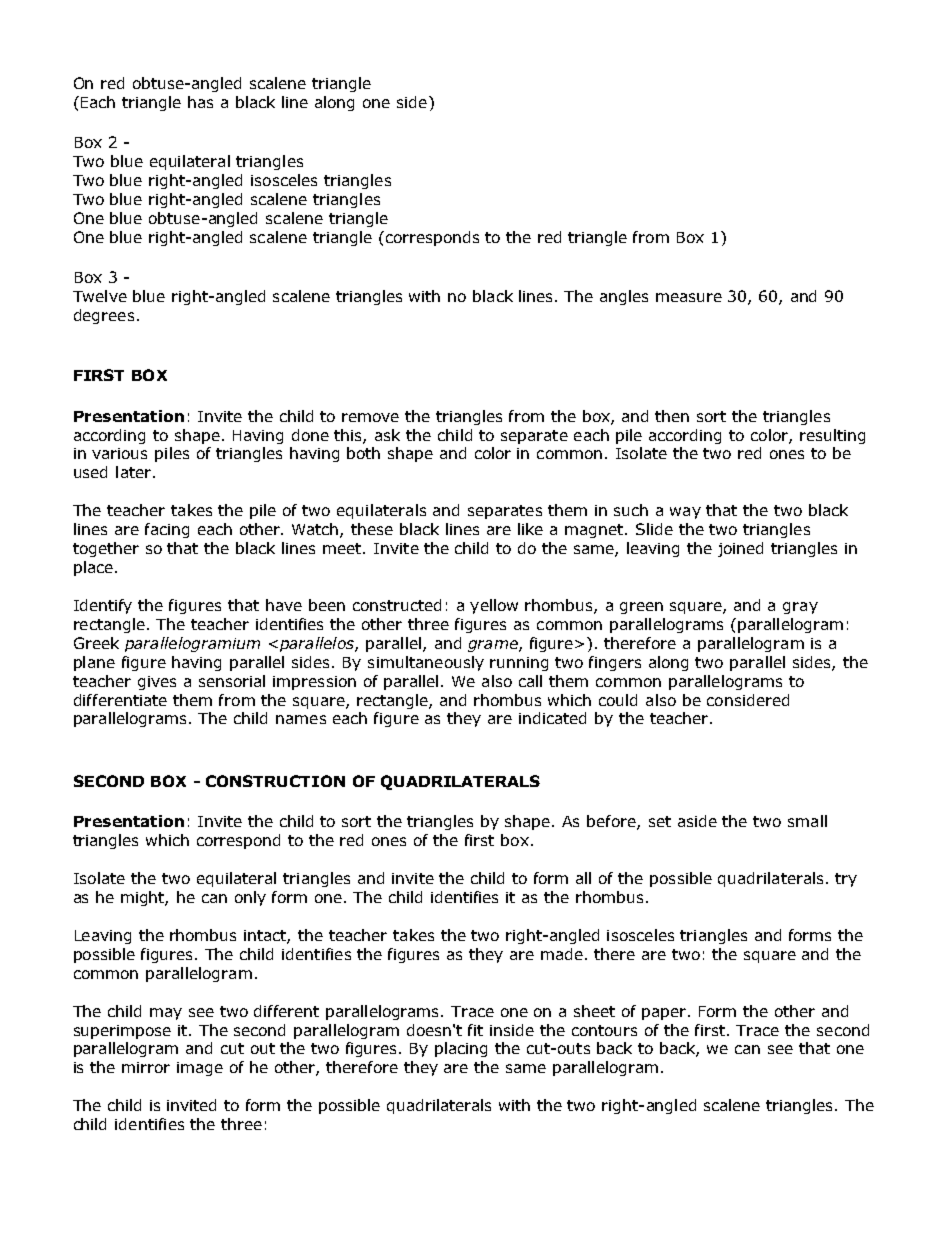  I want to click on Identify, so click(103, 606).
